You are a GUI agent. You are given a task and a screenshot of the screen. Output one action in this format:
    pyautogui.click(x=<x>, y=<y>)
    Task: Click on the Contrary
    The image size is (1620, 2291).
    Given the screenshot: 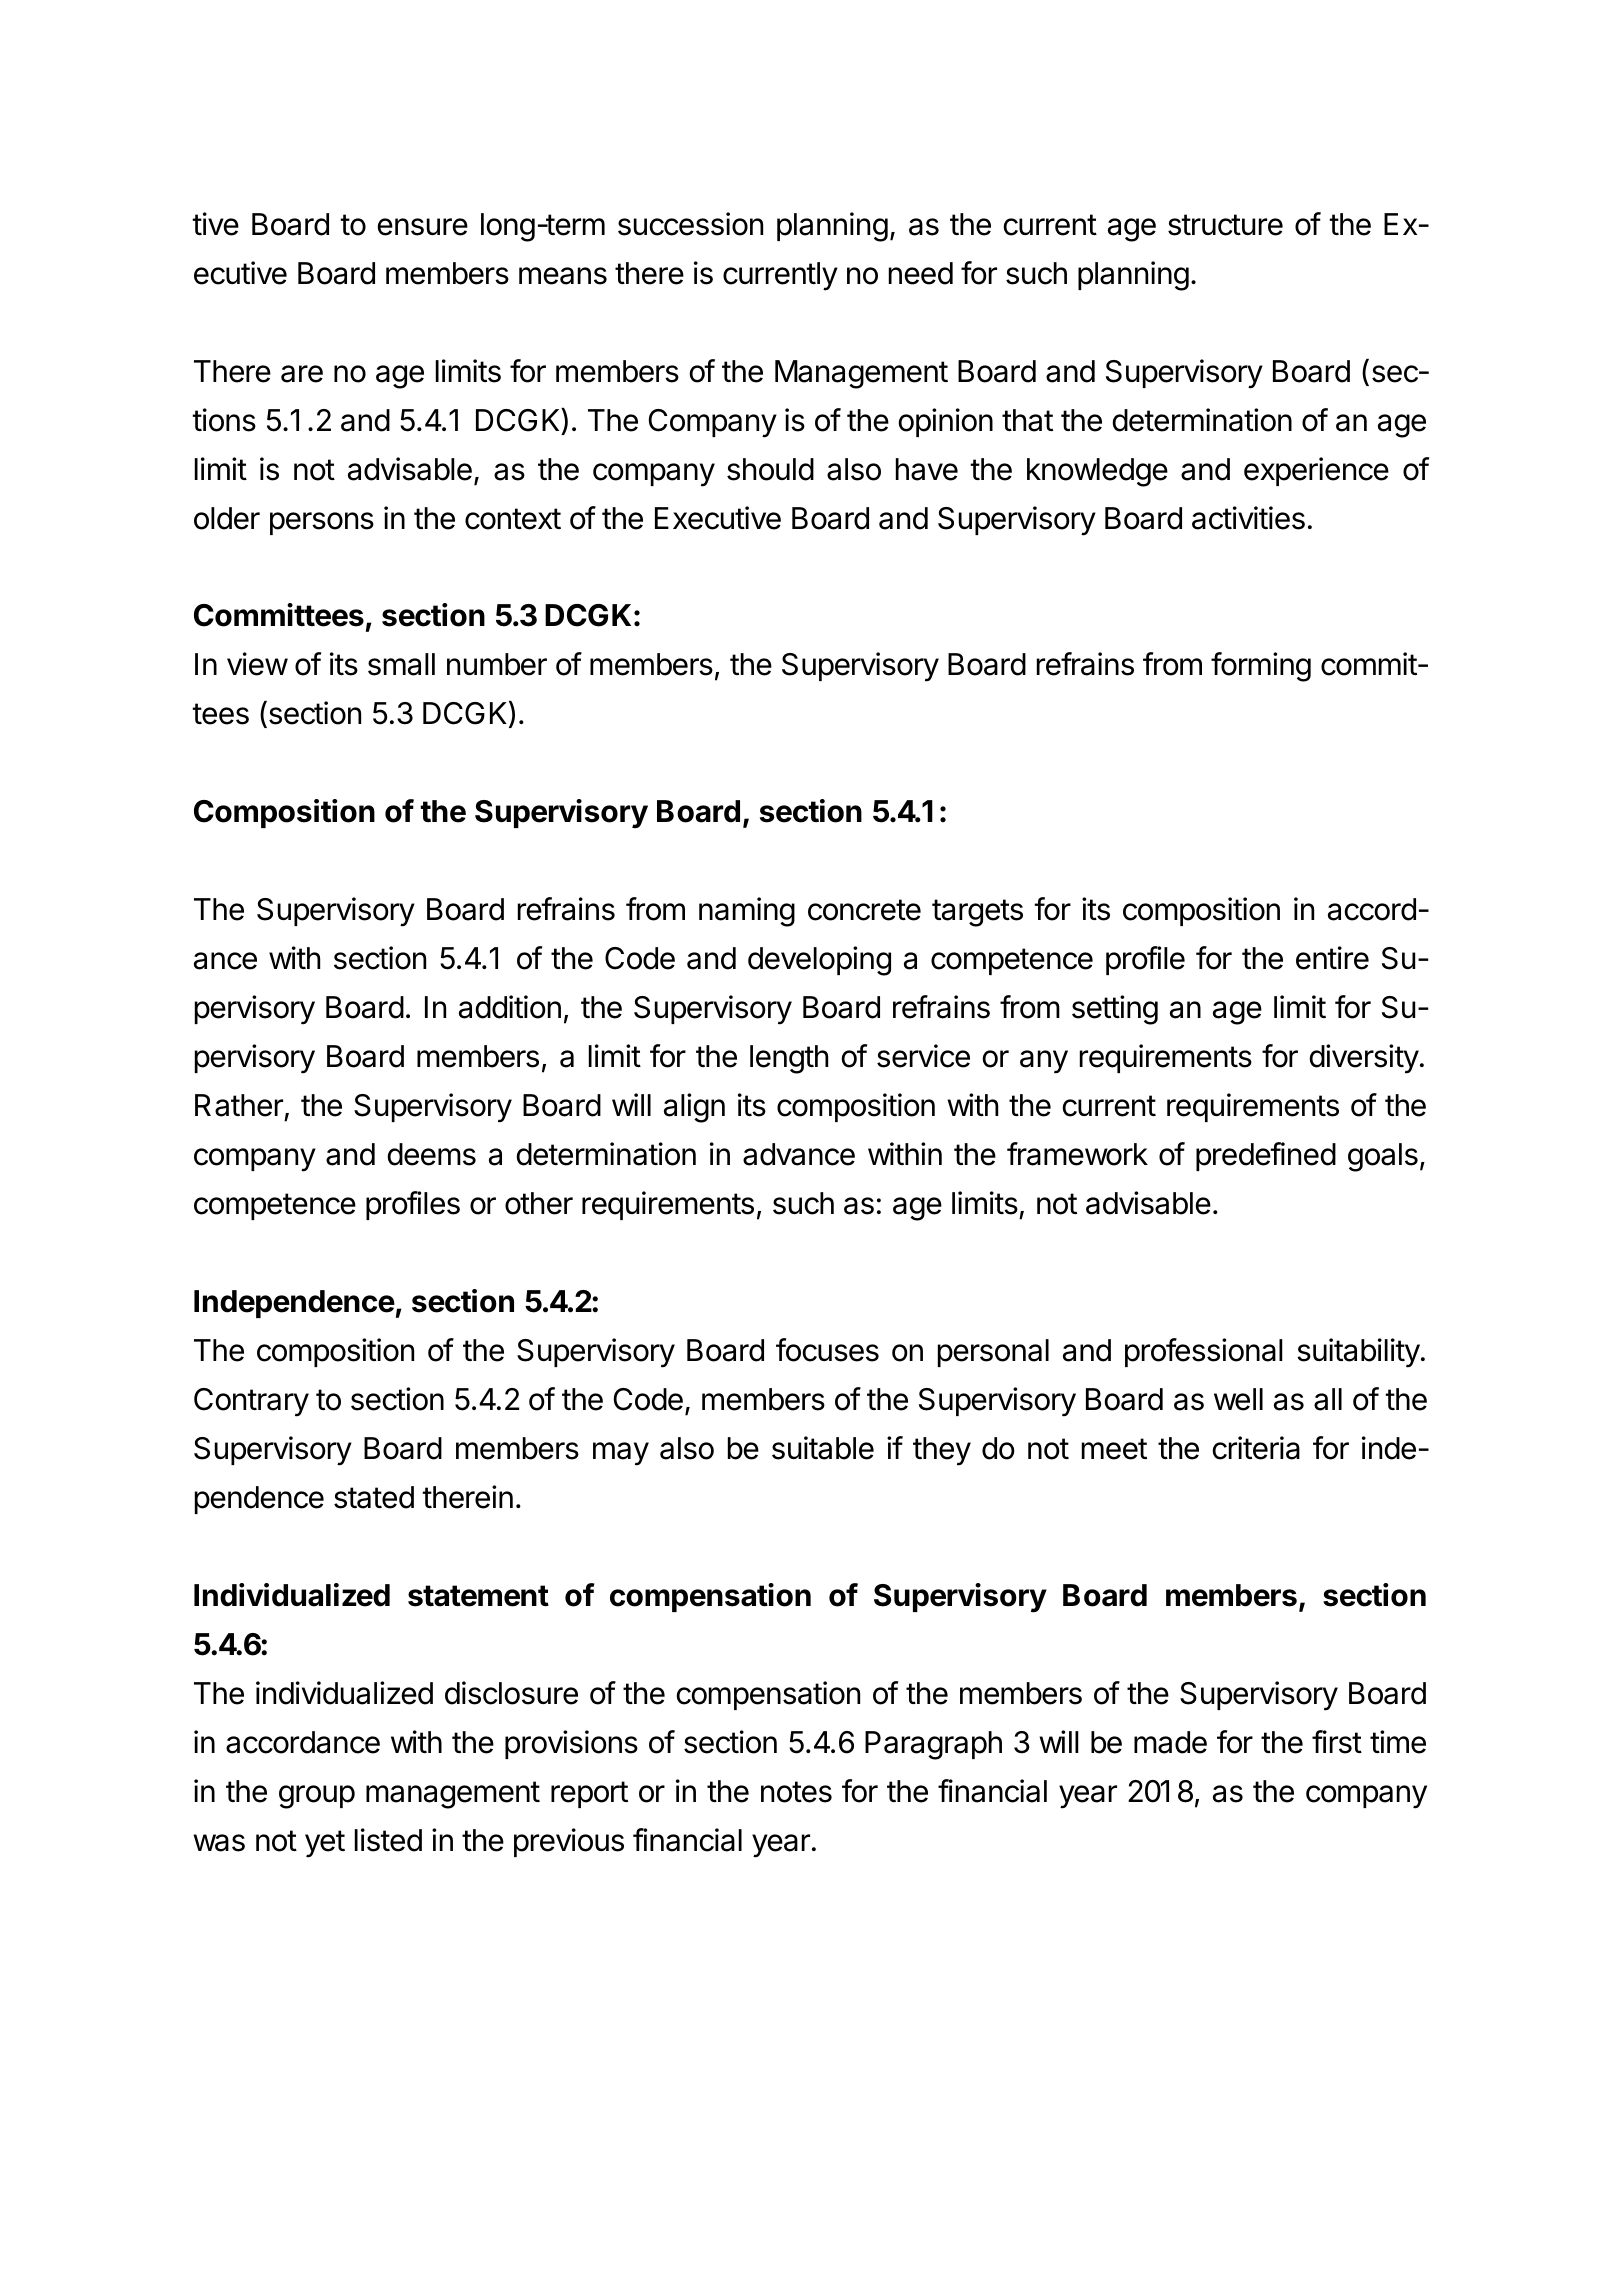 What is the action you would take?
    pyautogui.click(x=251, y=1402)
